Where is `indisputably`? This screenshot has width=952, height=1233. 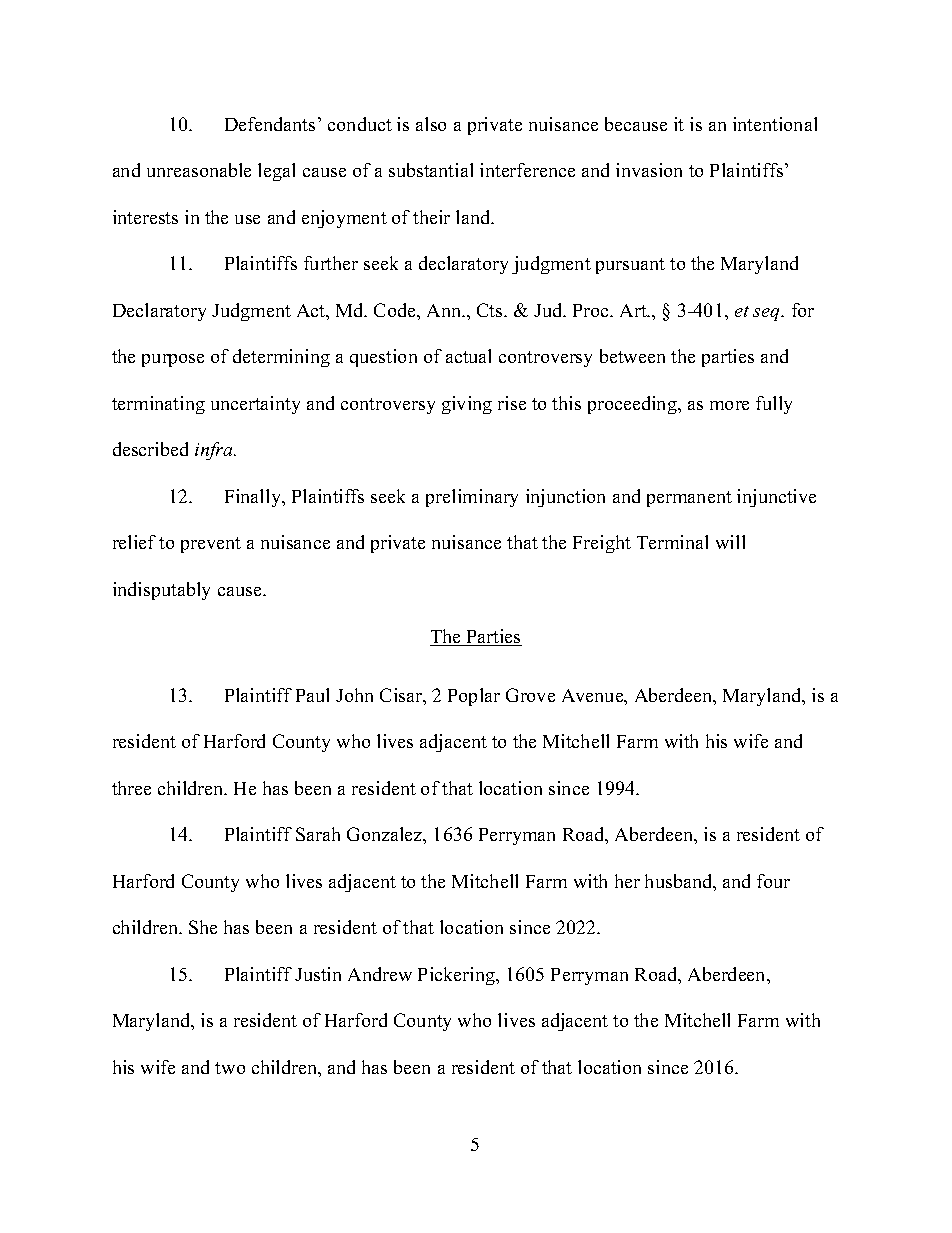 indisputably is located at coordinates (161, 591).
